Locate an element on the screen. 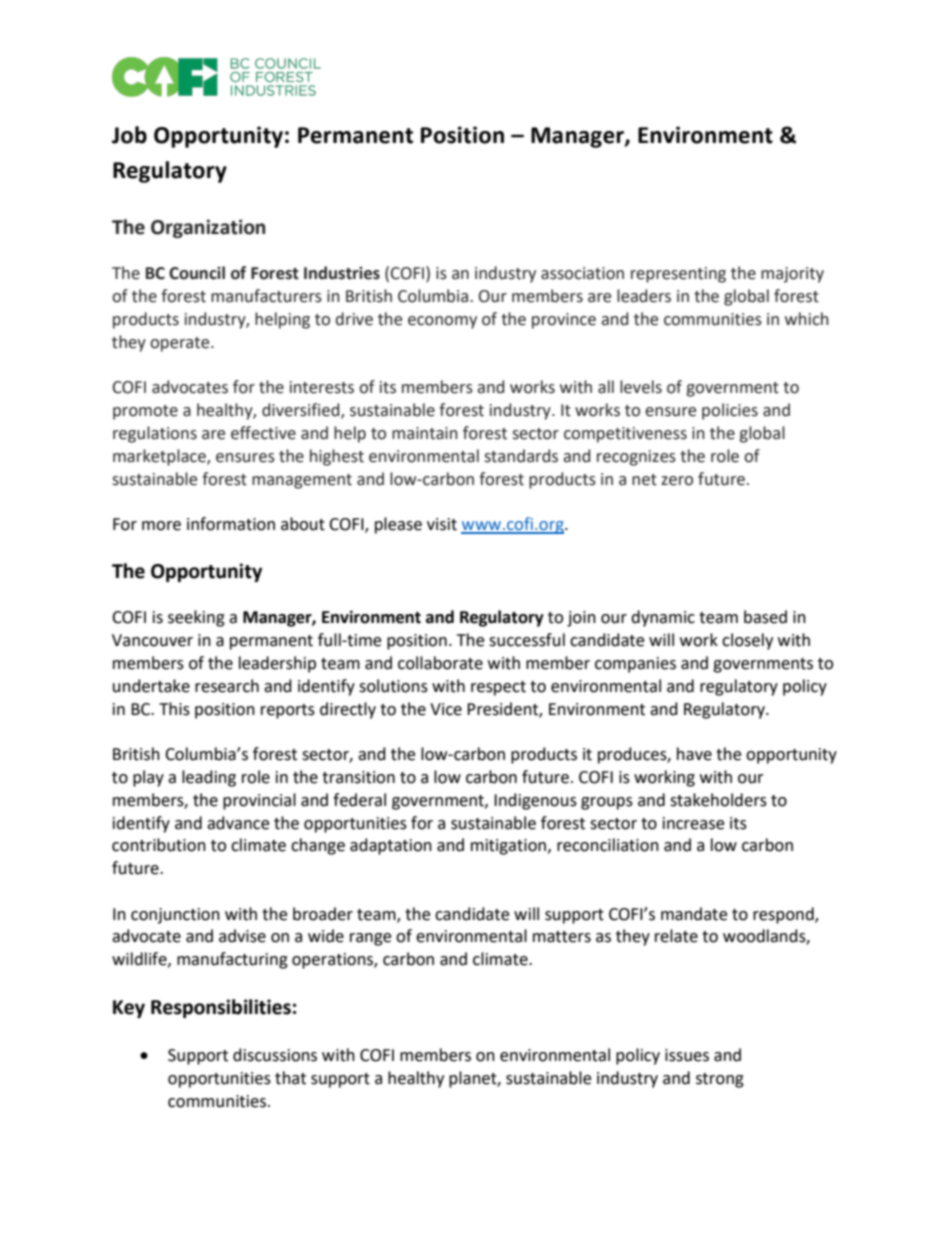 The image size is (952, 1233). association is located at coordinates (582, 273).
